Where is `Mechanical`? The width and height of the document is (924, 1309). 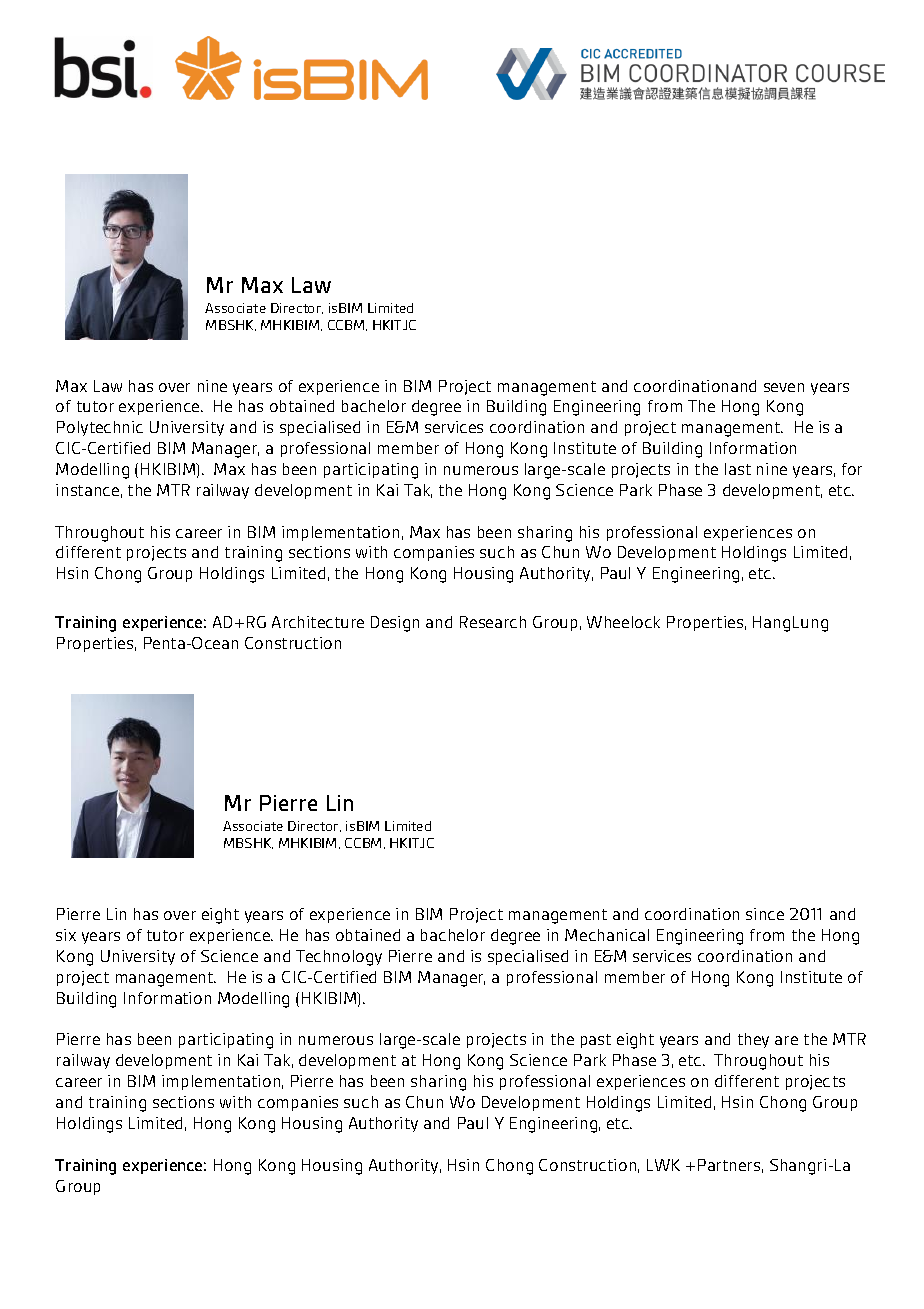 Mechanical is located at coordinates (607, 935).
